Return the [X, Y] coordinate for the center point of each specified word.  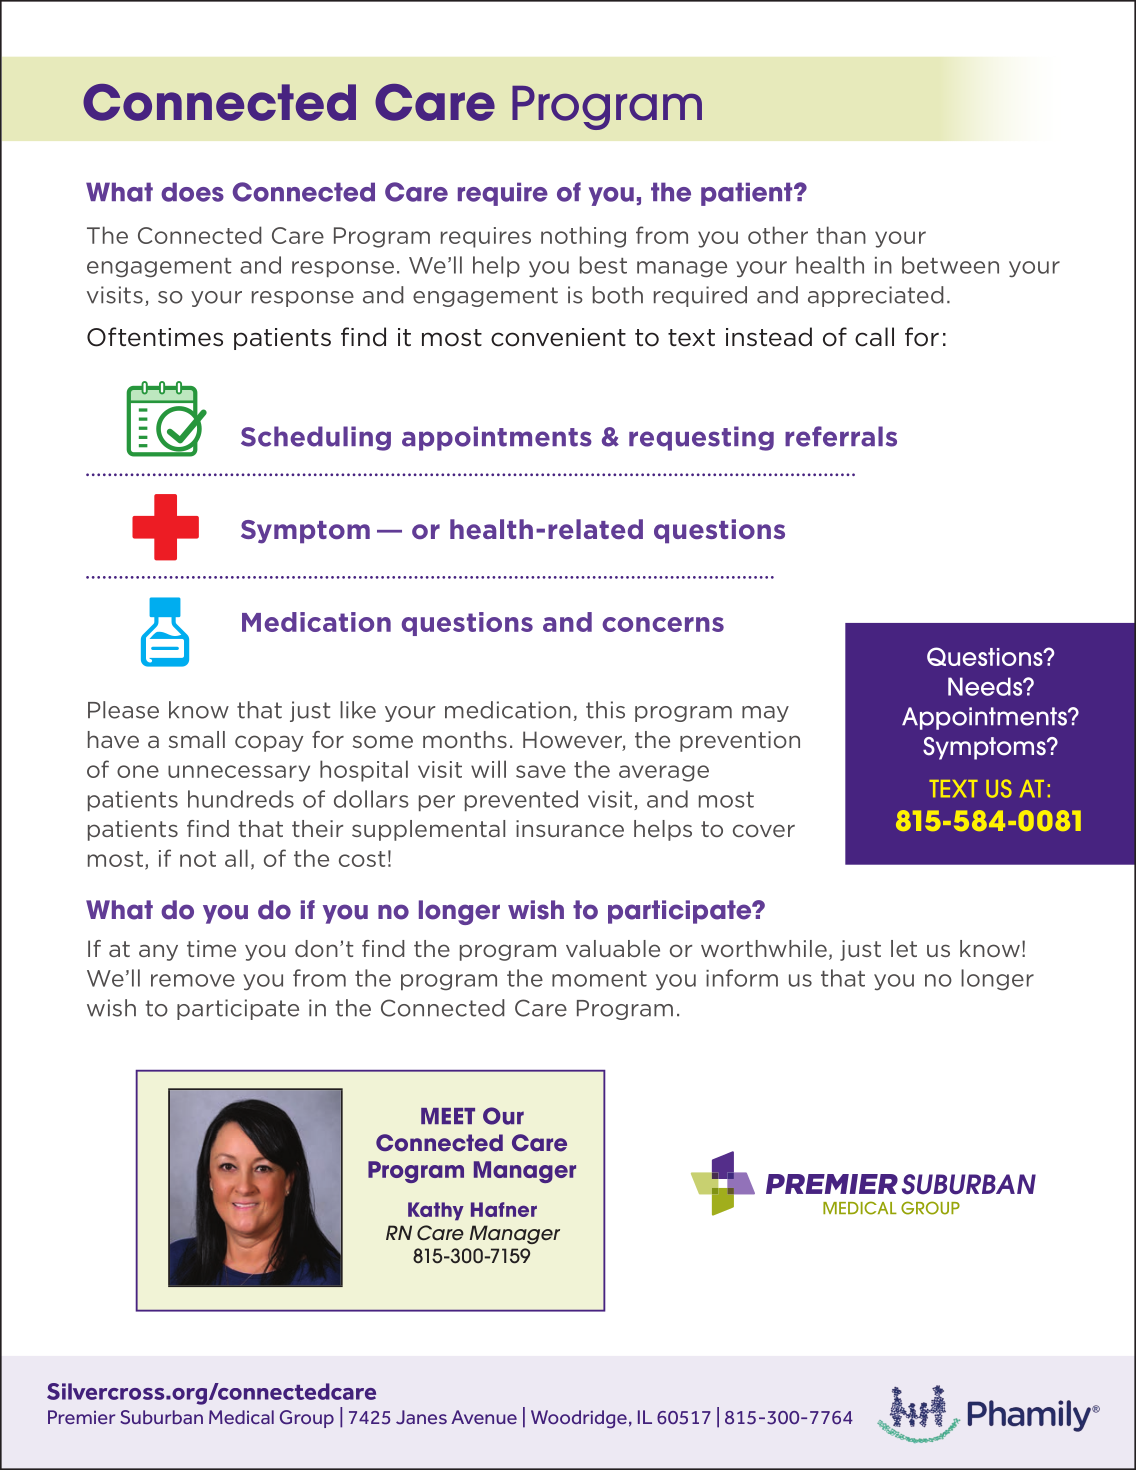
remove [193, 980]
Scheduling [316, 438]
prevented [521, 800]
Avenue [484, 1417]
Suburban [162, 1417]
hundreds [241, 799]
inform [742, 978]
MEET [448, 1116]
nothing [583, 237]
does [192, 192]
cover [764, 830]
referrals [841, 436]
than [841, 235]
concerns [663, 624]
